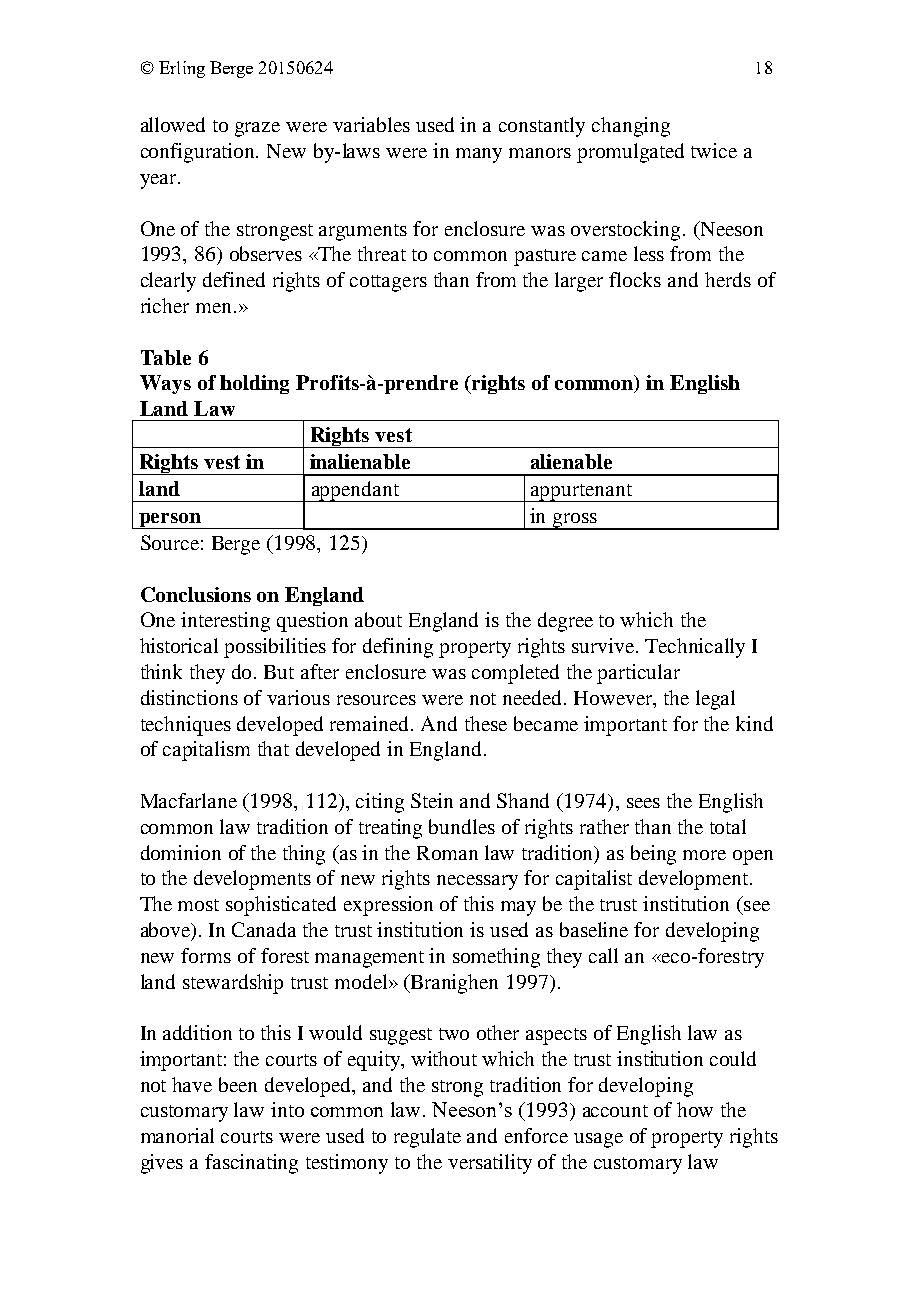 This document has width=924, height=1308. What do you see at coordinates (477, 882) in the document?
I see `necessary` at bounding box center [477, 882].
